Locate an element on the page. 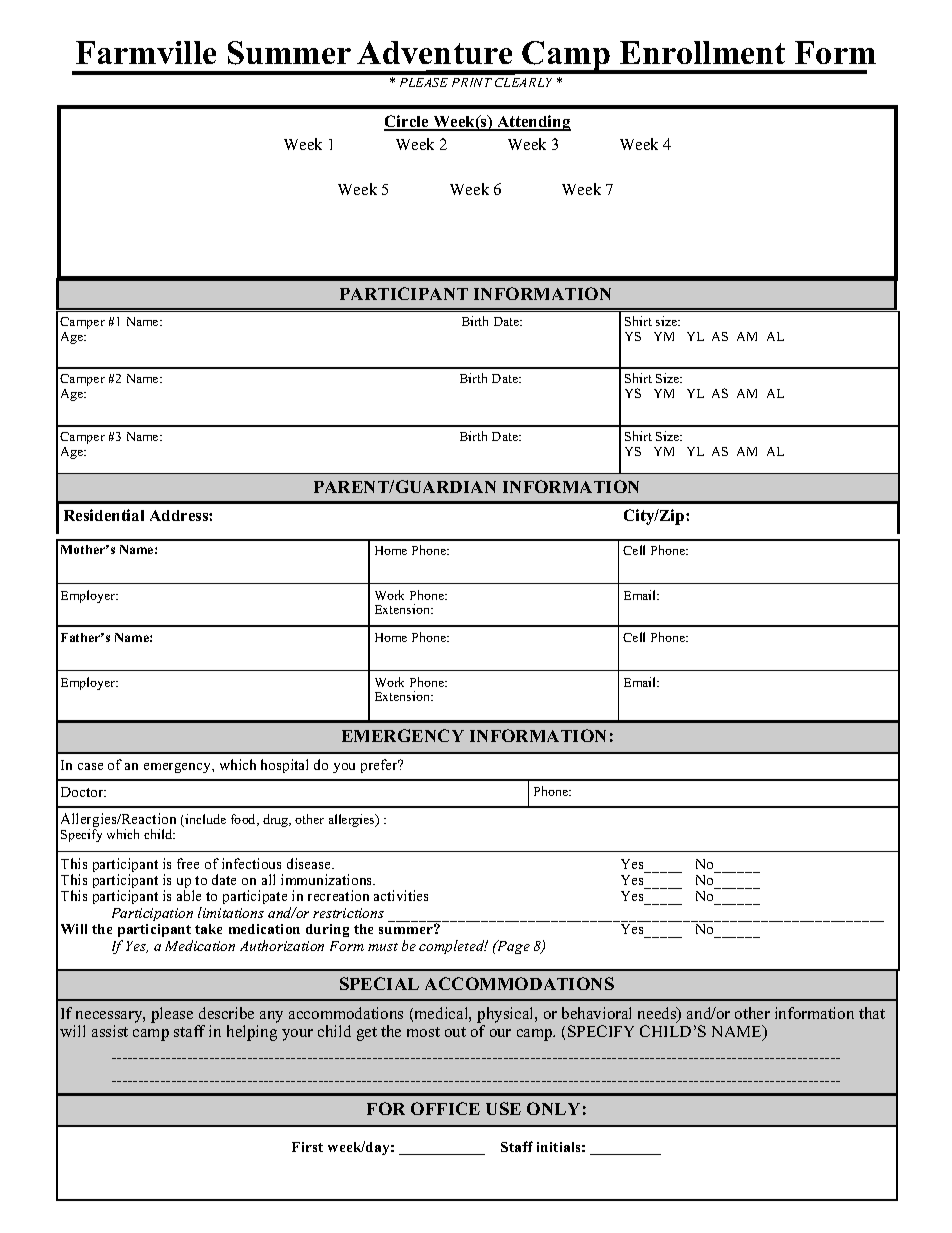 The width and height of the document is (952, 1233). Farmville is located at coordinates (146, 52).
